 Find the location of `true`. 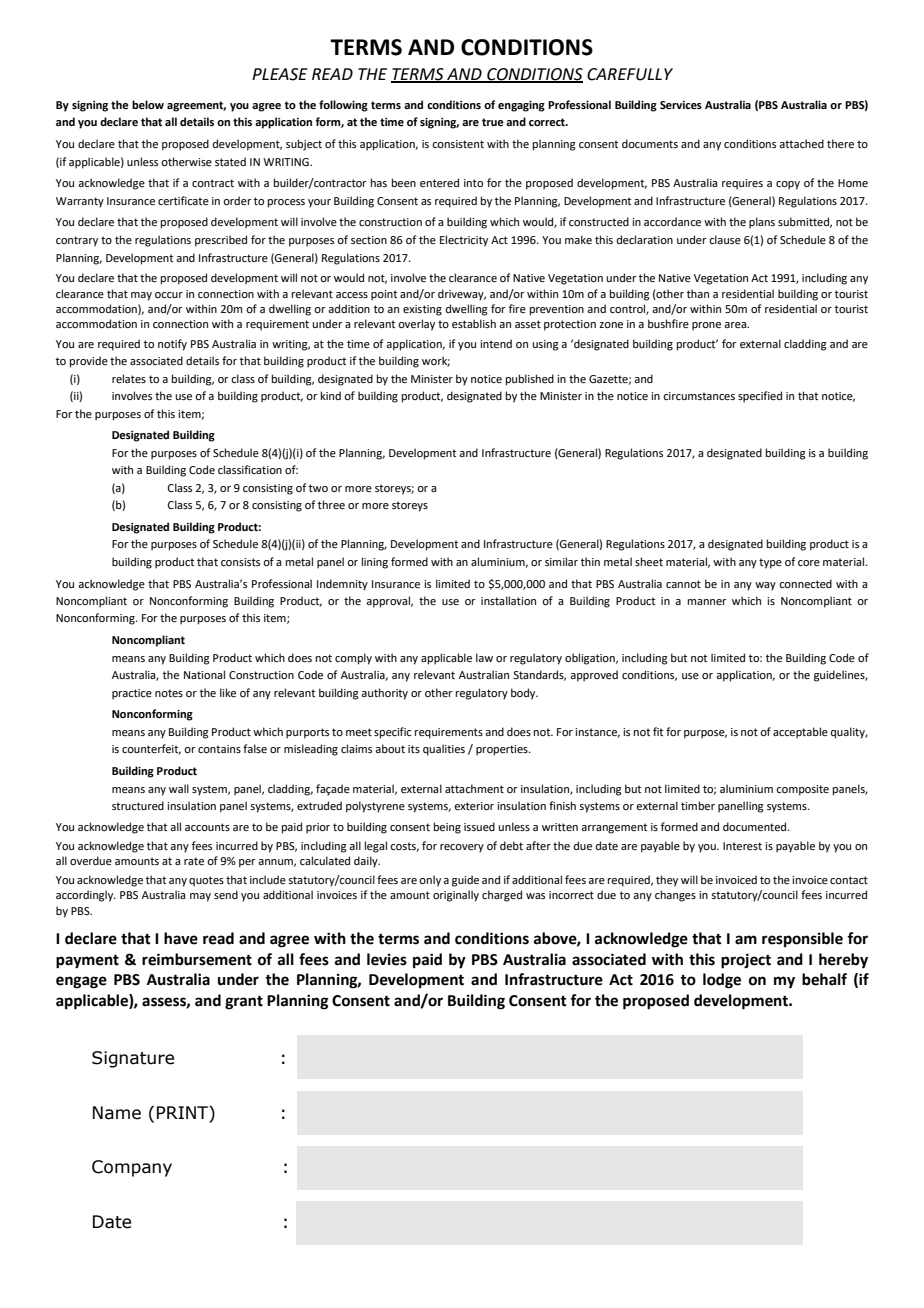

true is located at coordinates (493, 122).
